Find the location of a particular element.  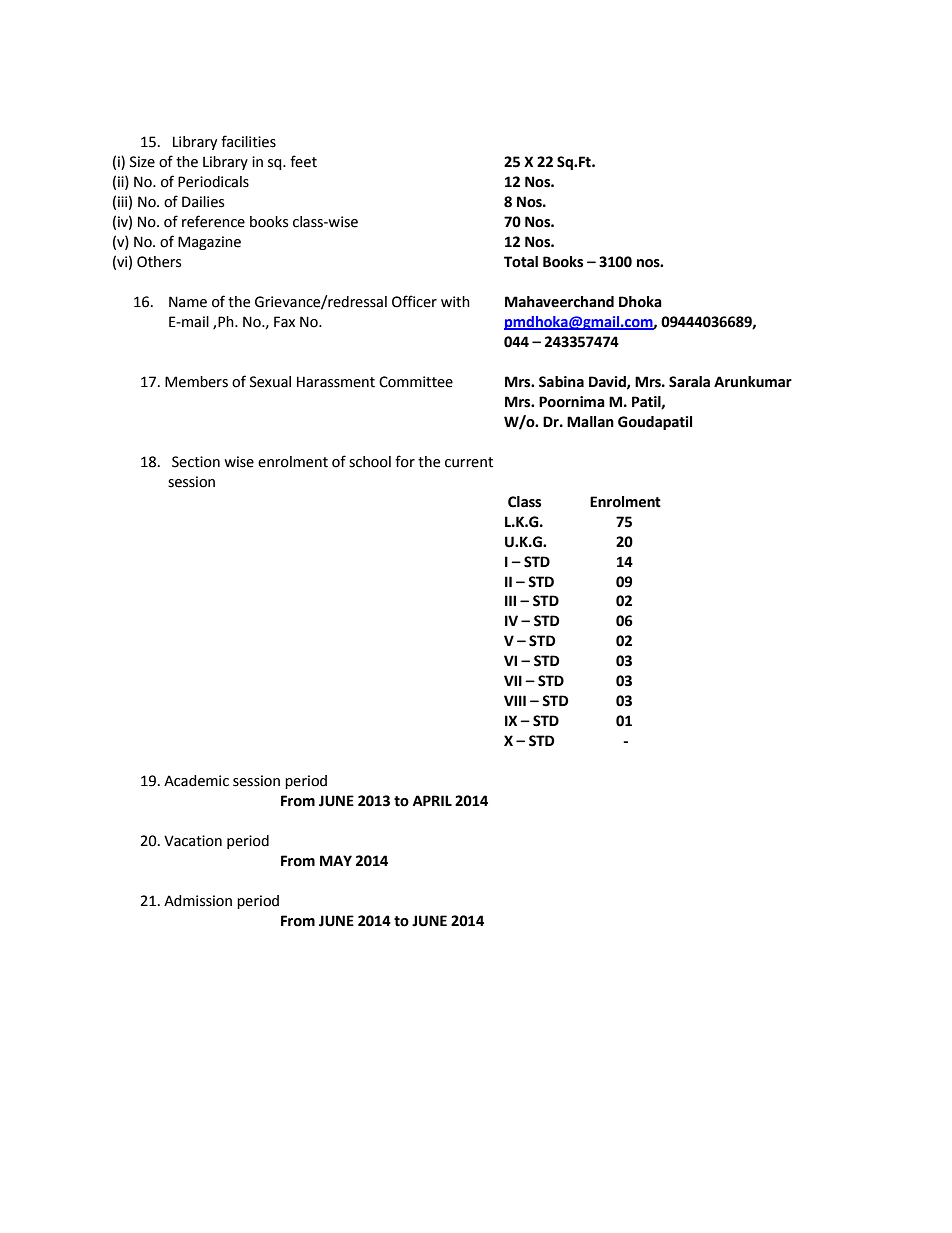

current is located at coordinates (469, 462).
